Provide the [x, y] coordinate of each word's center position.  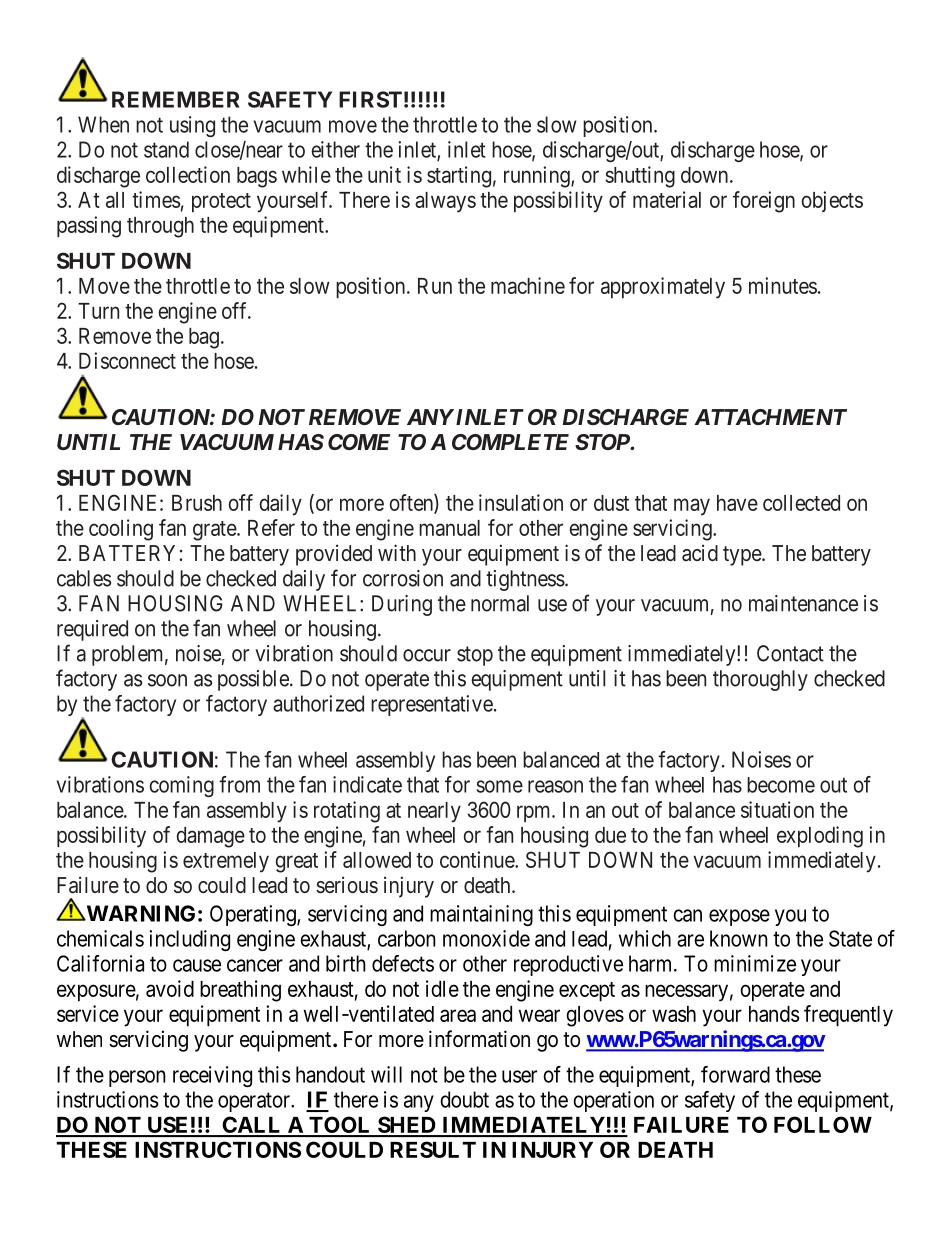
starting [459, 177]
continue [478, 859]
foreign [764, 202]
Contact [790, 653]
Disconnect [127, 360]
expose [739, 917]
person [137, 1078]
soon [167, 680]
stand [166, 149]
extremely [226, 862]
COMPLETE [510, 442]
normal [500, 603]
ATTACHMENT [770, 417]
